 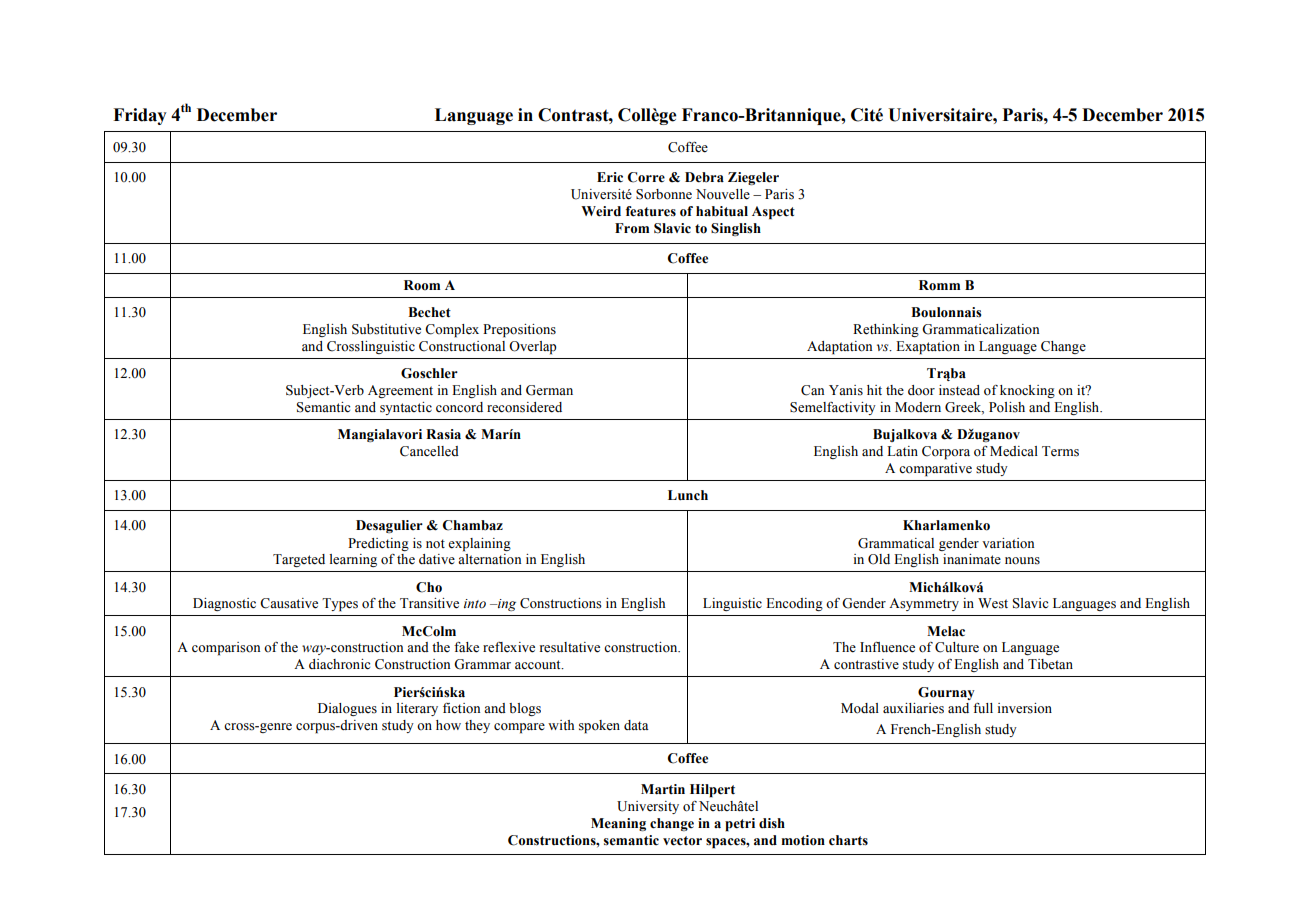 What do you see at coordinates (688, 495) in the screenshot?
I see `Lunch` at bounding box center [688, 495].
